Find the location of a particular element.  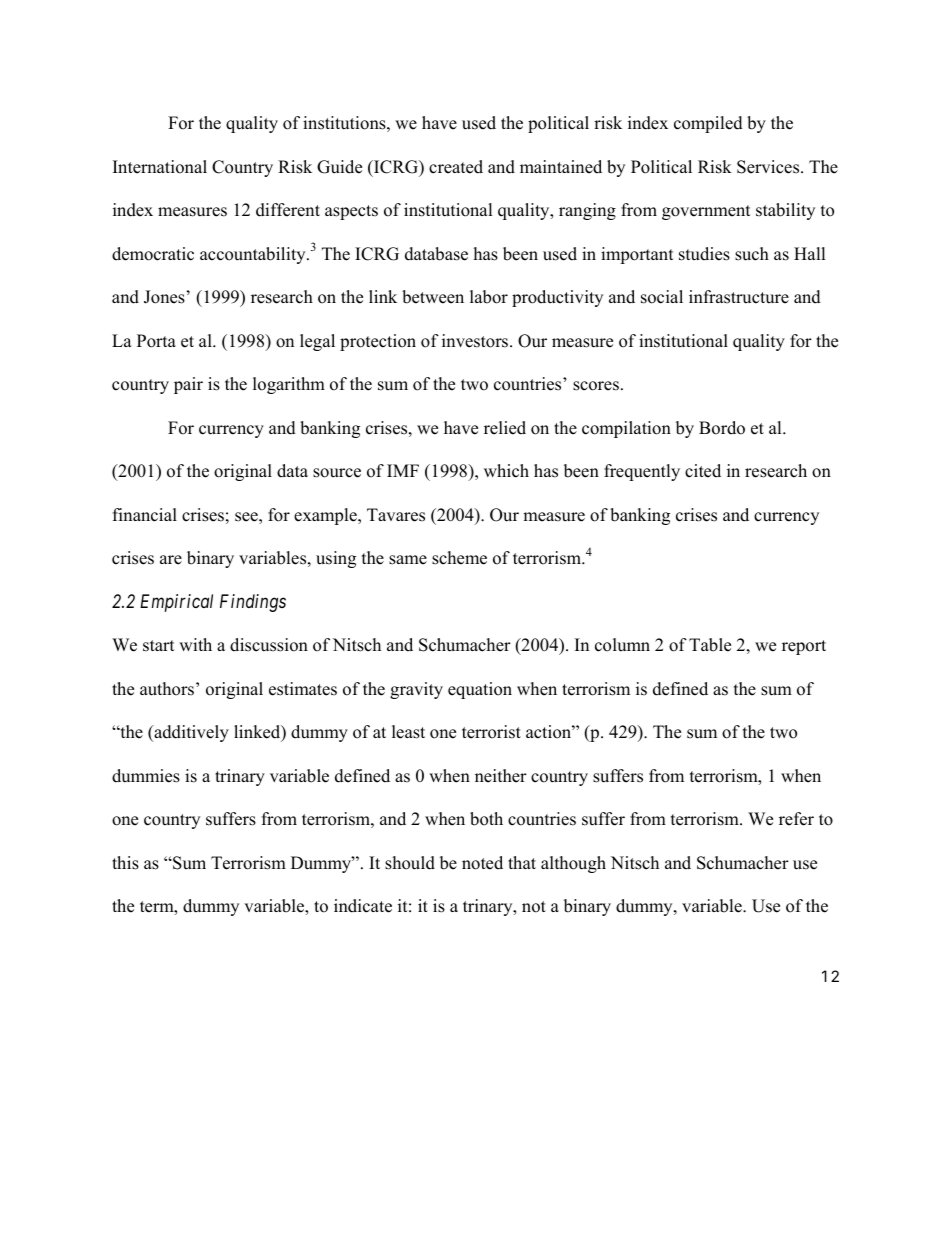

International is located at coordinates (160, 167).
